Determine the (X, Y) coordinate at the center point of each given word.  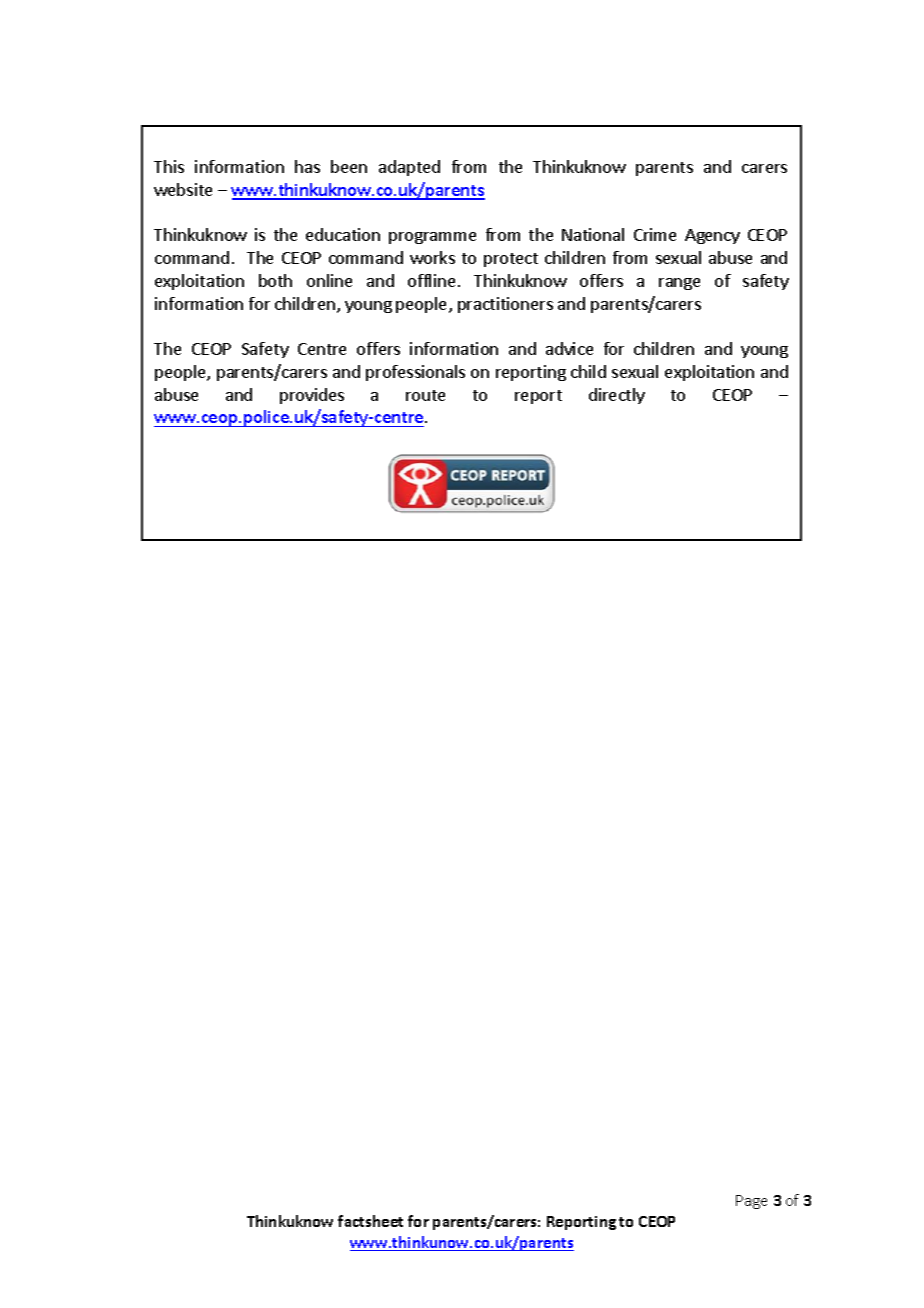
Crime (655, 234)
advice (569, 348)
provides (312, 396)
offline (431, 280)
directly (617, 396)
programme (432, 238)
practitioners (505, 305)
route (425, 395)
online (329, 280)
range (679, 284)
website (183, 189)
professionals (415, 373)
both (275, 280)
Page (751, 1202)
